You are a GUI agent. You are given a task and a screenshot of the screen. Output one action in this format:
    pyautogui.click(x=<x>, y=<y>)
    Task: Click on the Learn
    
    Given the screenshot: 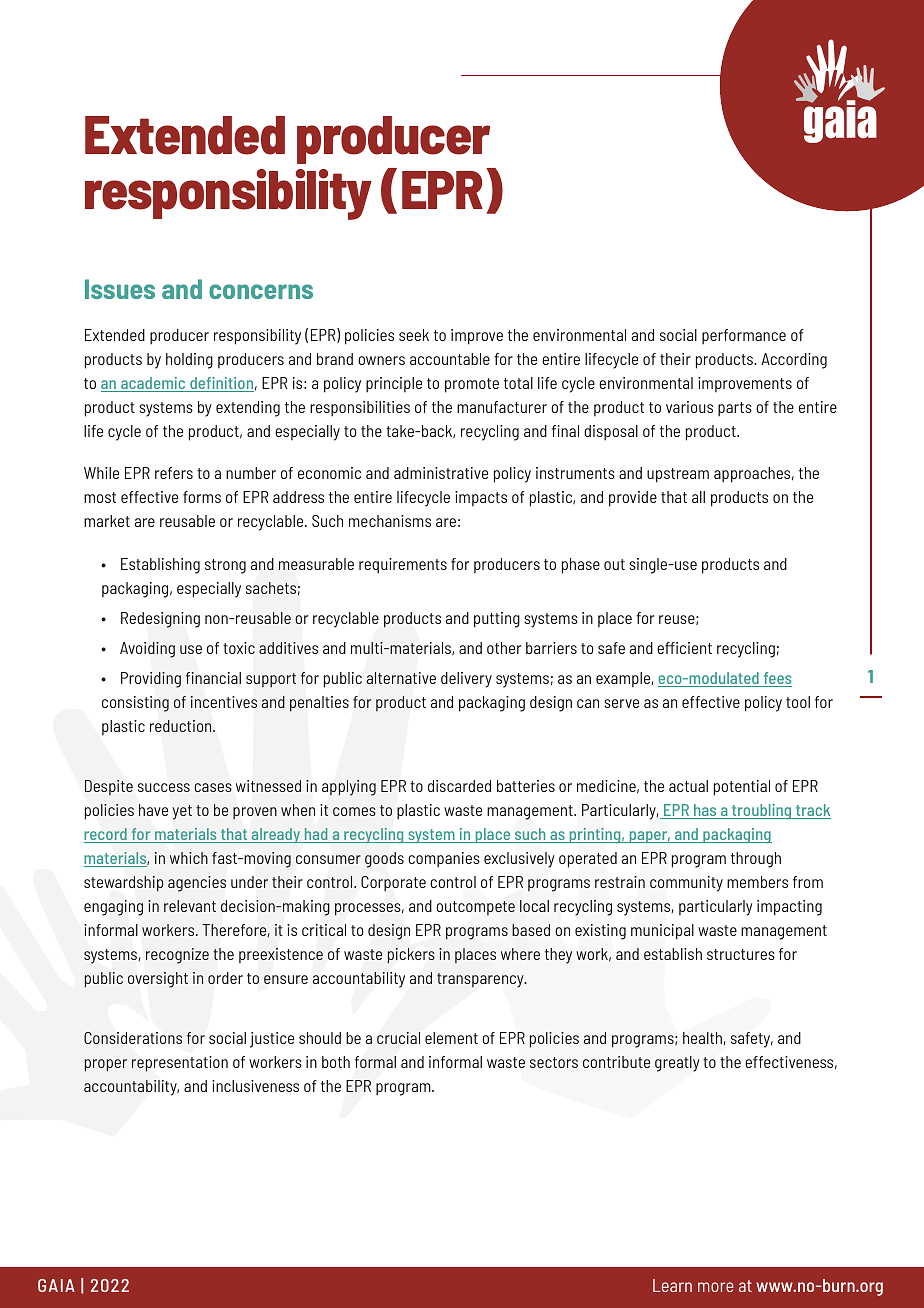 What is the action you would take?
    pyautogui.click(x=672, y=1285)
